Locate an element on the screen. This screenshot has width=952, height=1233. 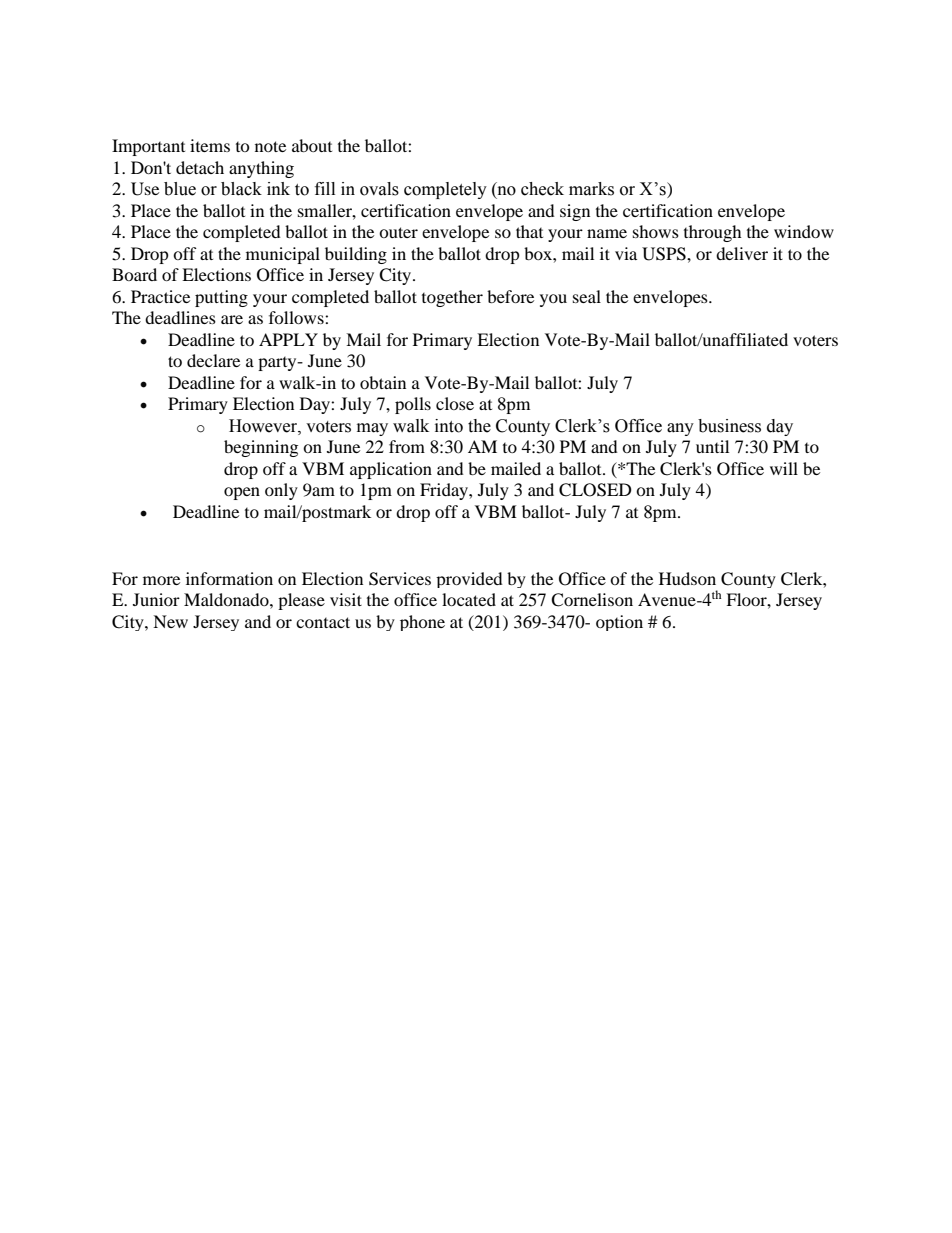
from is located at coordinates (407, 446).
